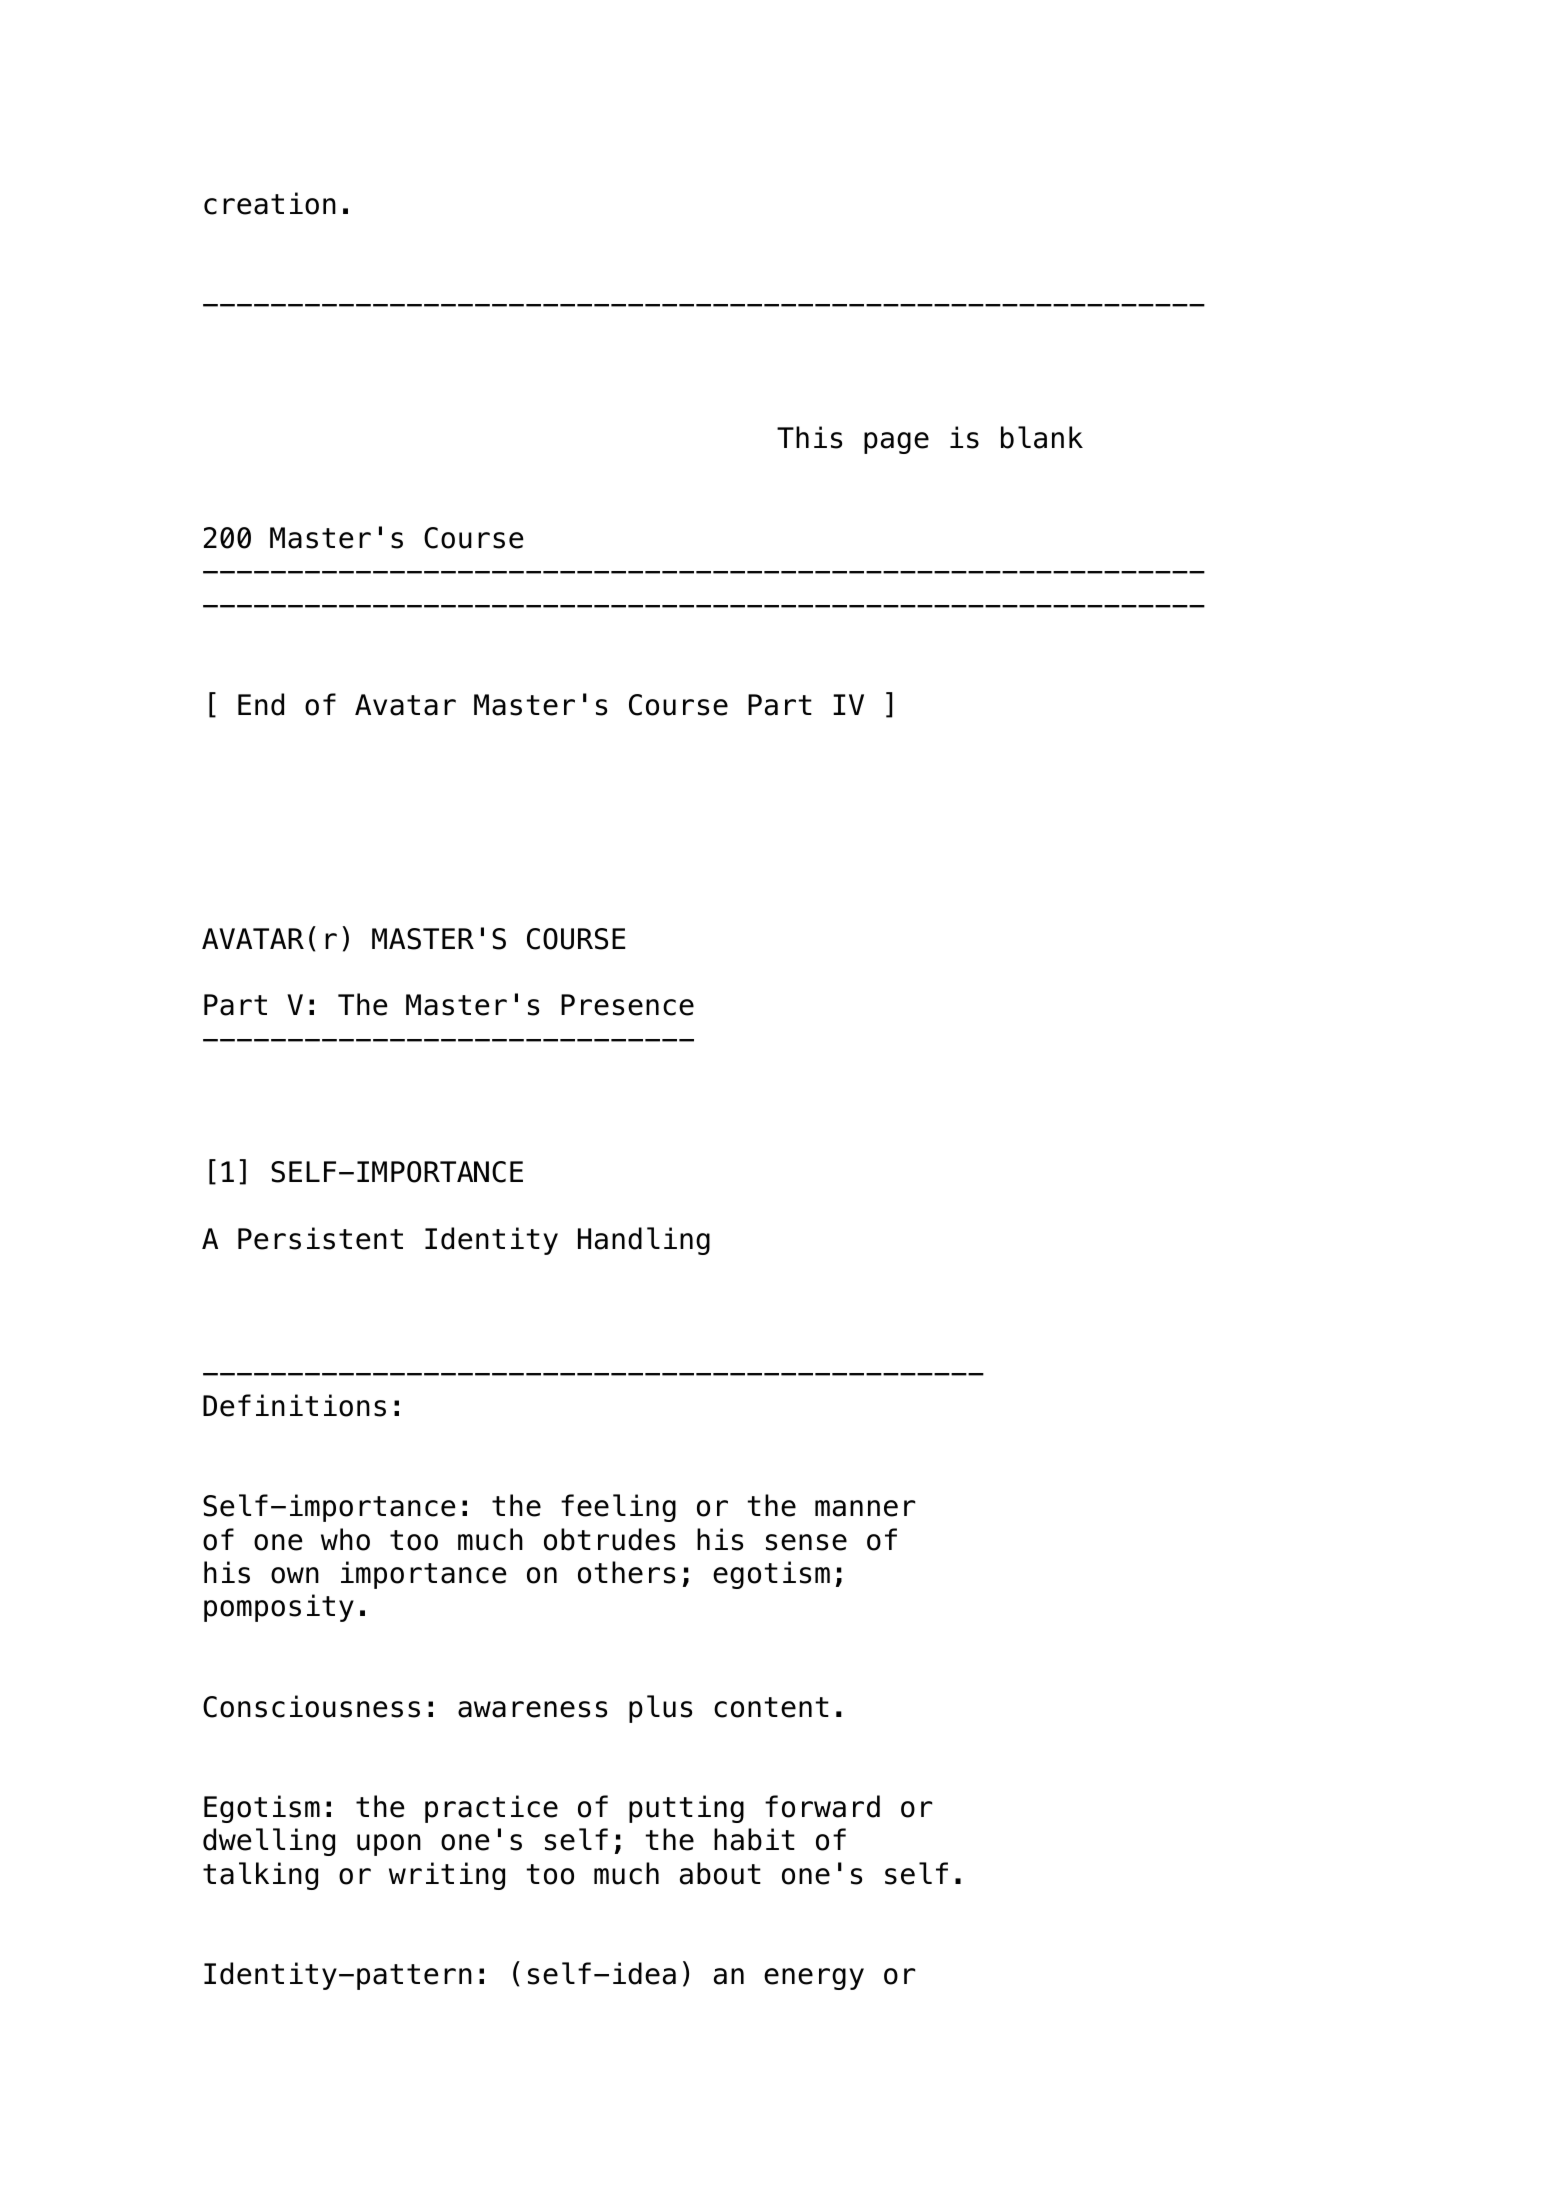 This document has height=2209, width=1562. What do you see at coordinates (896, 443) in the document?
I see `page` at bounding box center [896, 443].
